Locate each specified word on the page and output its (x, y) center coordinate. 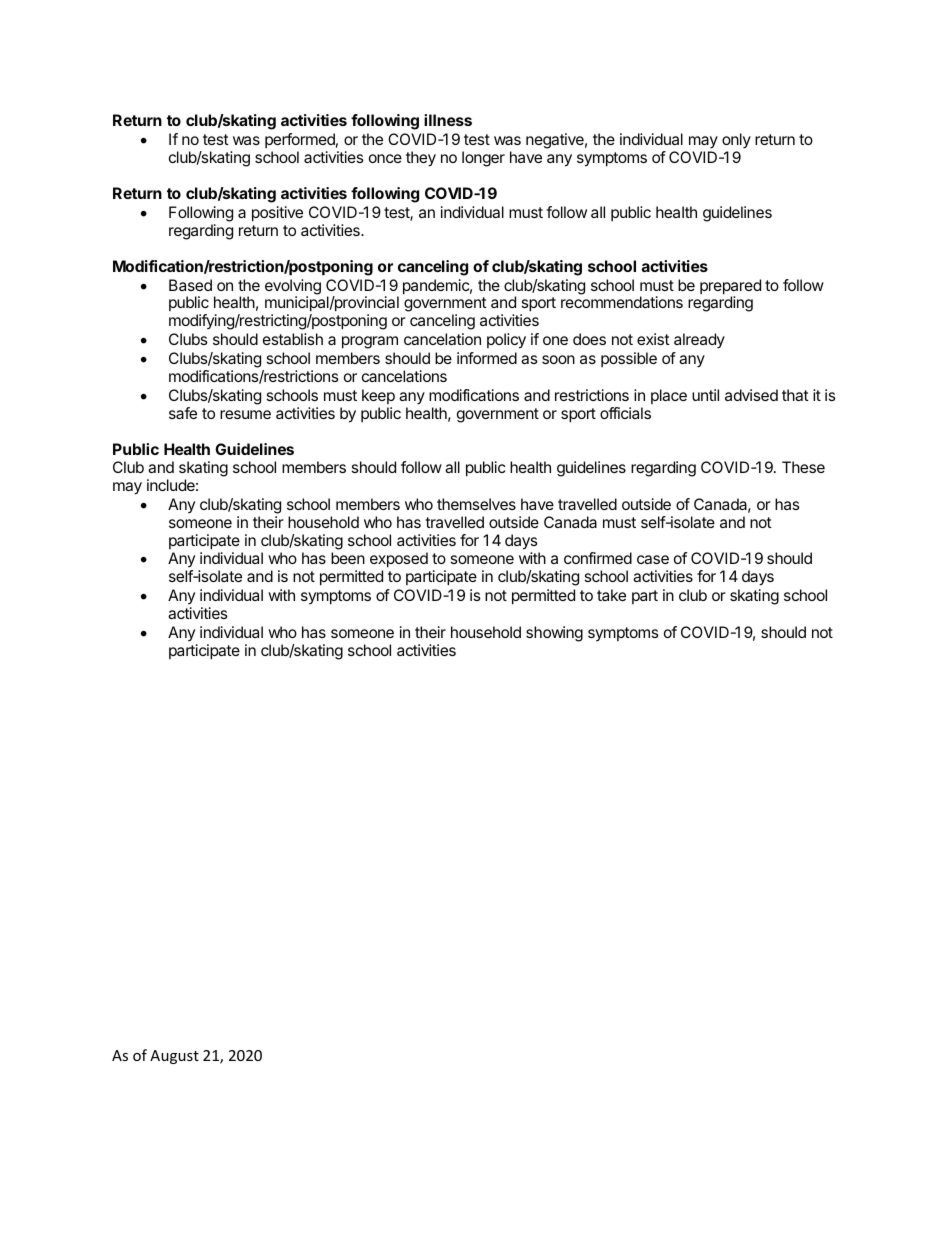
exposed (399, 560)
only (736, 142)
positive (277, 214)
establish (293, 339)
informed (487, 358)
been (348, 558)
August (174, 1057)
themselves (476, 504)
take (611, 595)
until (705, 395)
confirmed (598, 558)
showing (554, 634)
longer (483, 159)
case (653, 559)
